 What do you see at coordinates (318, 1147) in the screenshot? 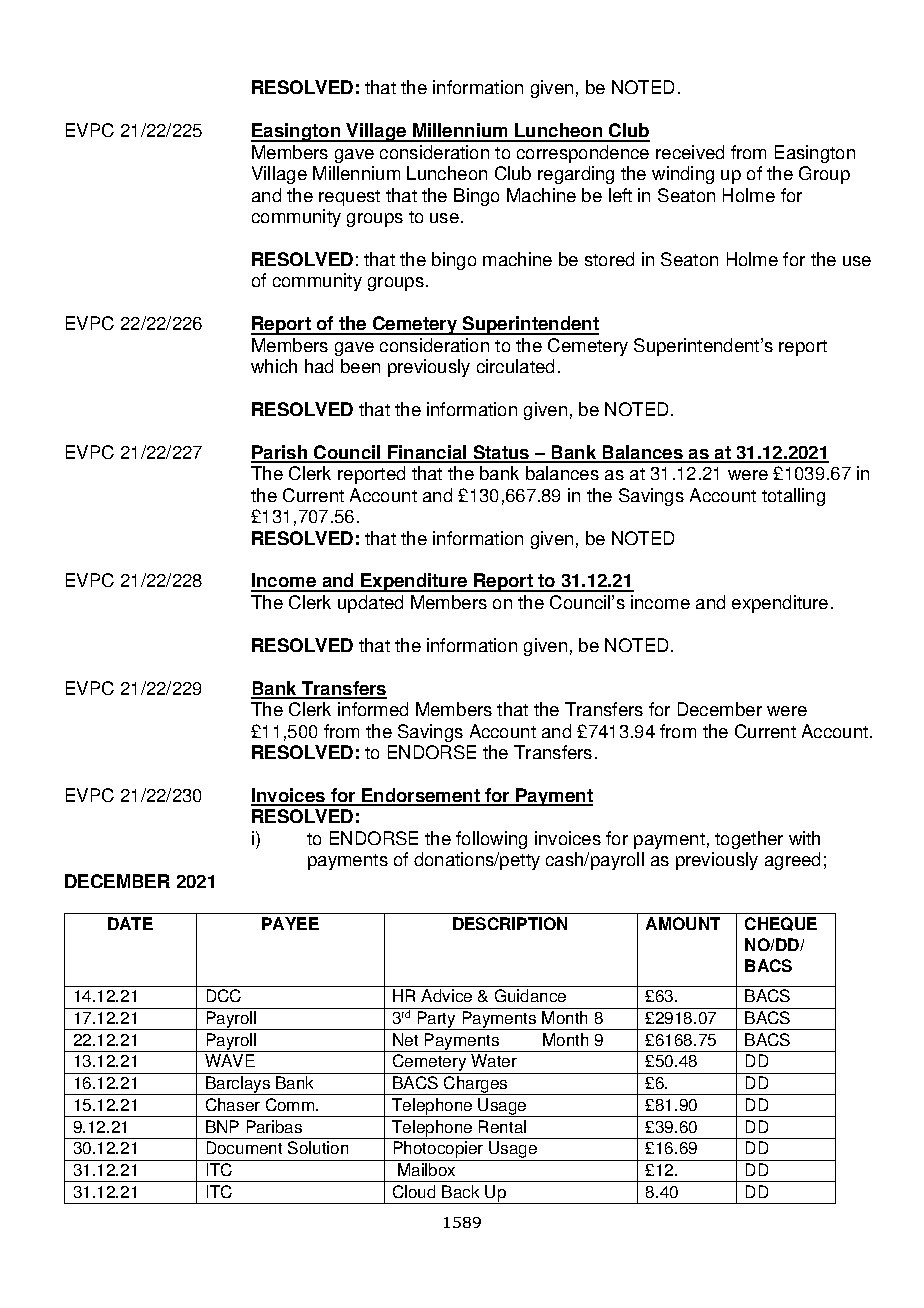
I see `Solution` at bounding box center [318, 1147].
